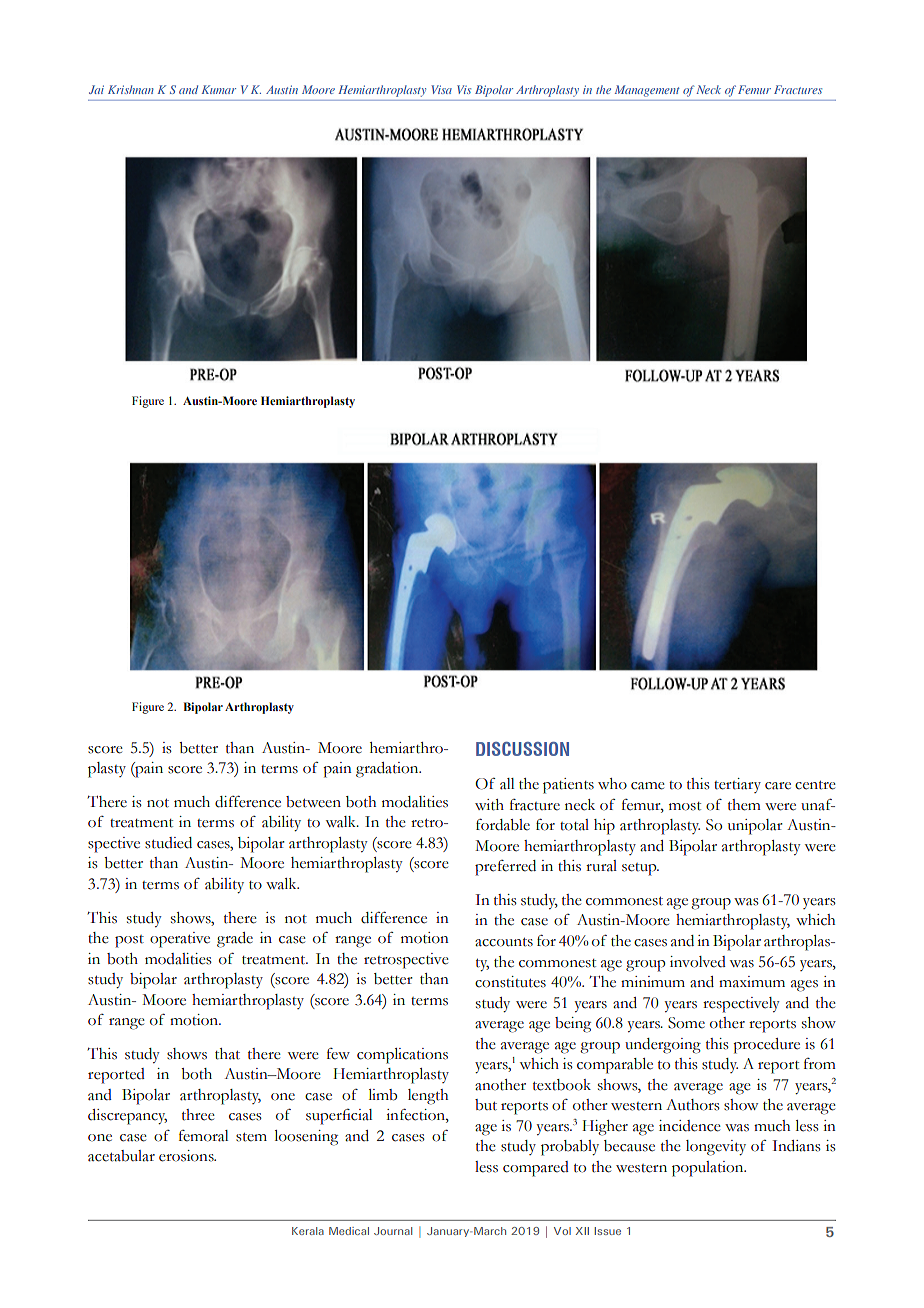 Image resolution: width=924 pixels, height=1308 pixels. Describe the element at coordinates (313, 802) in the page. I see `between` at that location.
